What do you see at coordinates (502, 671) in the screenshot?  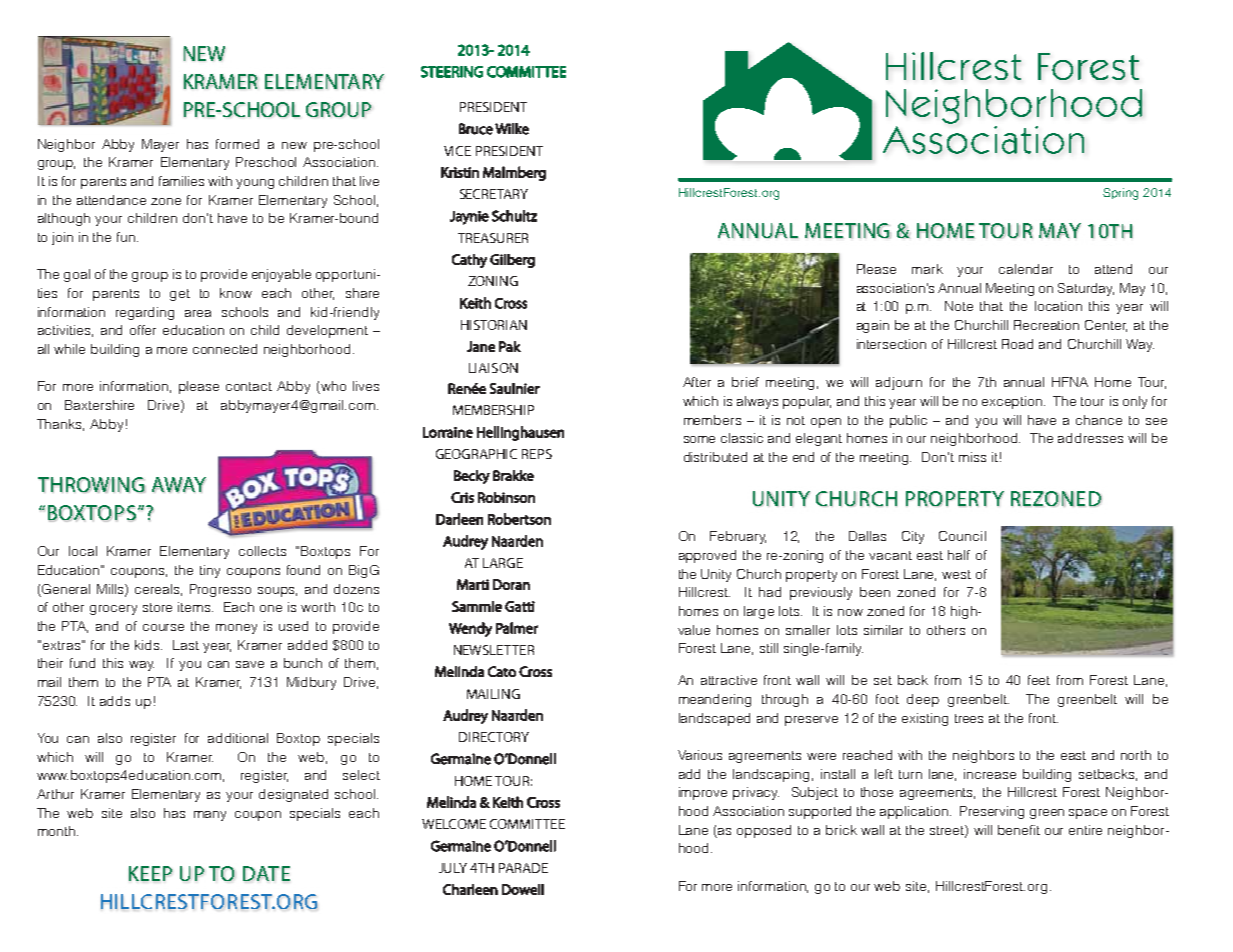 I see `Cato` at bounding box center [502, 671].
